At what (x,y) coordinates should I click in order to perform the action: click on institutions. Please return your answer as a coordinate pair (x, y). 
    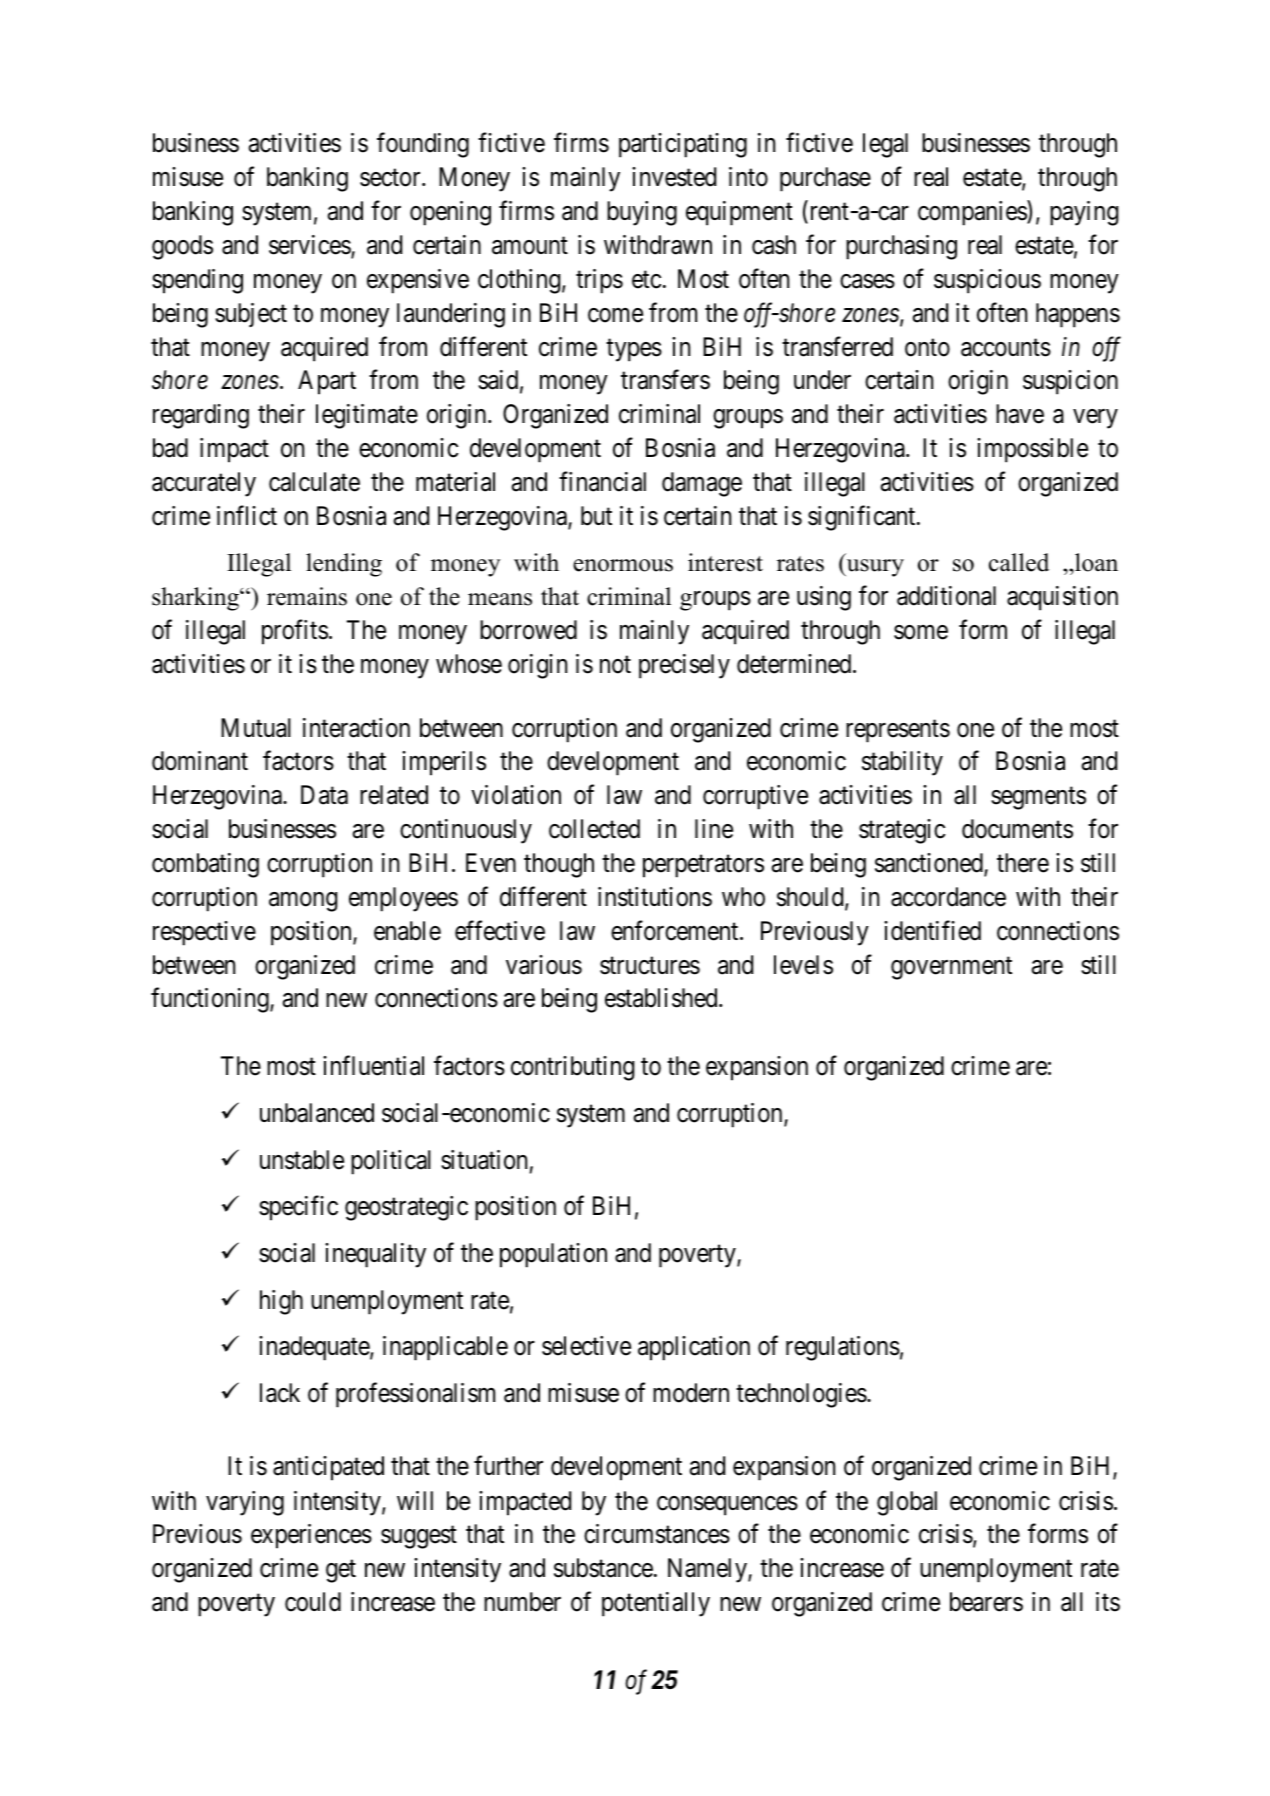
    Looking at the image, I should click on (655, 897).
